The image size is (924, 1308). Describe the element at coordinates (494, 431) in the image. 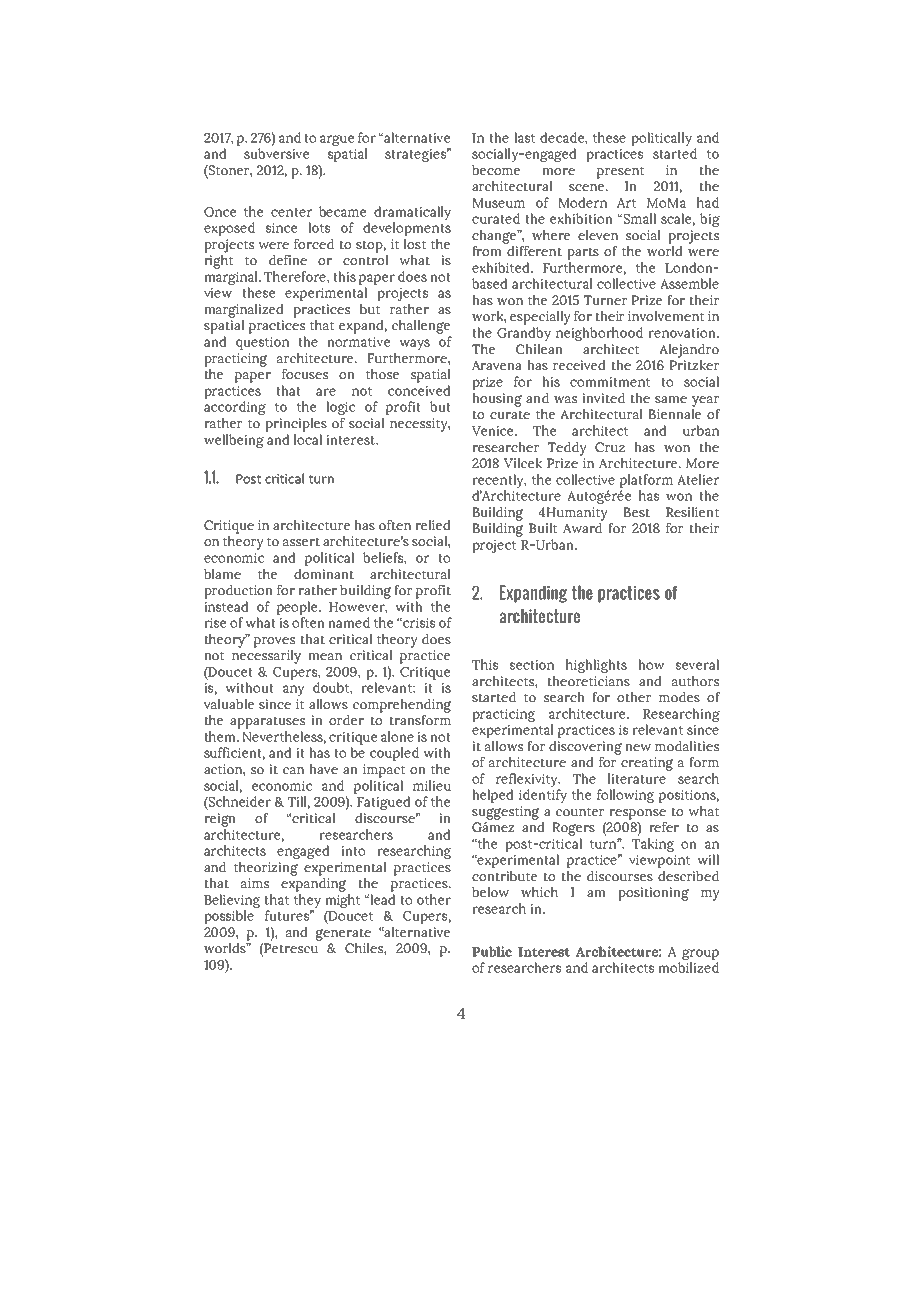

I see `Venice` at that location.
